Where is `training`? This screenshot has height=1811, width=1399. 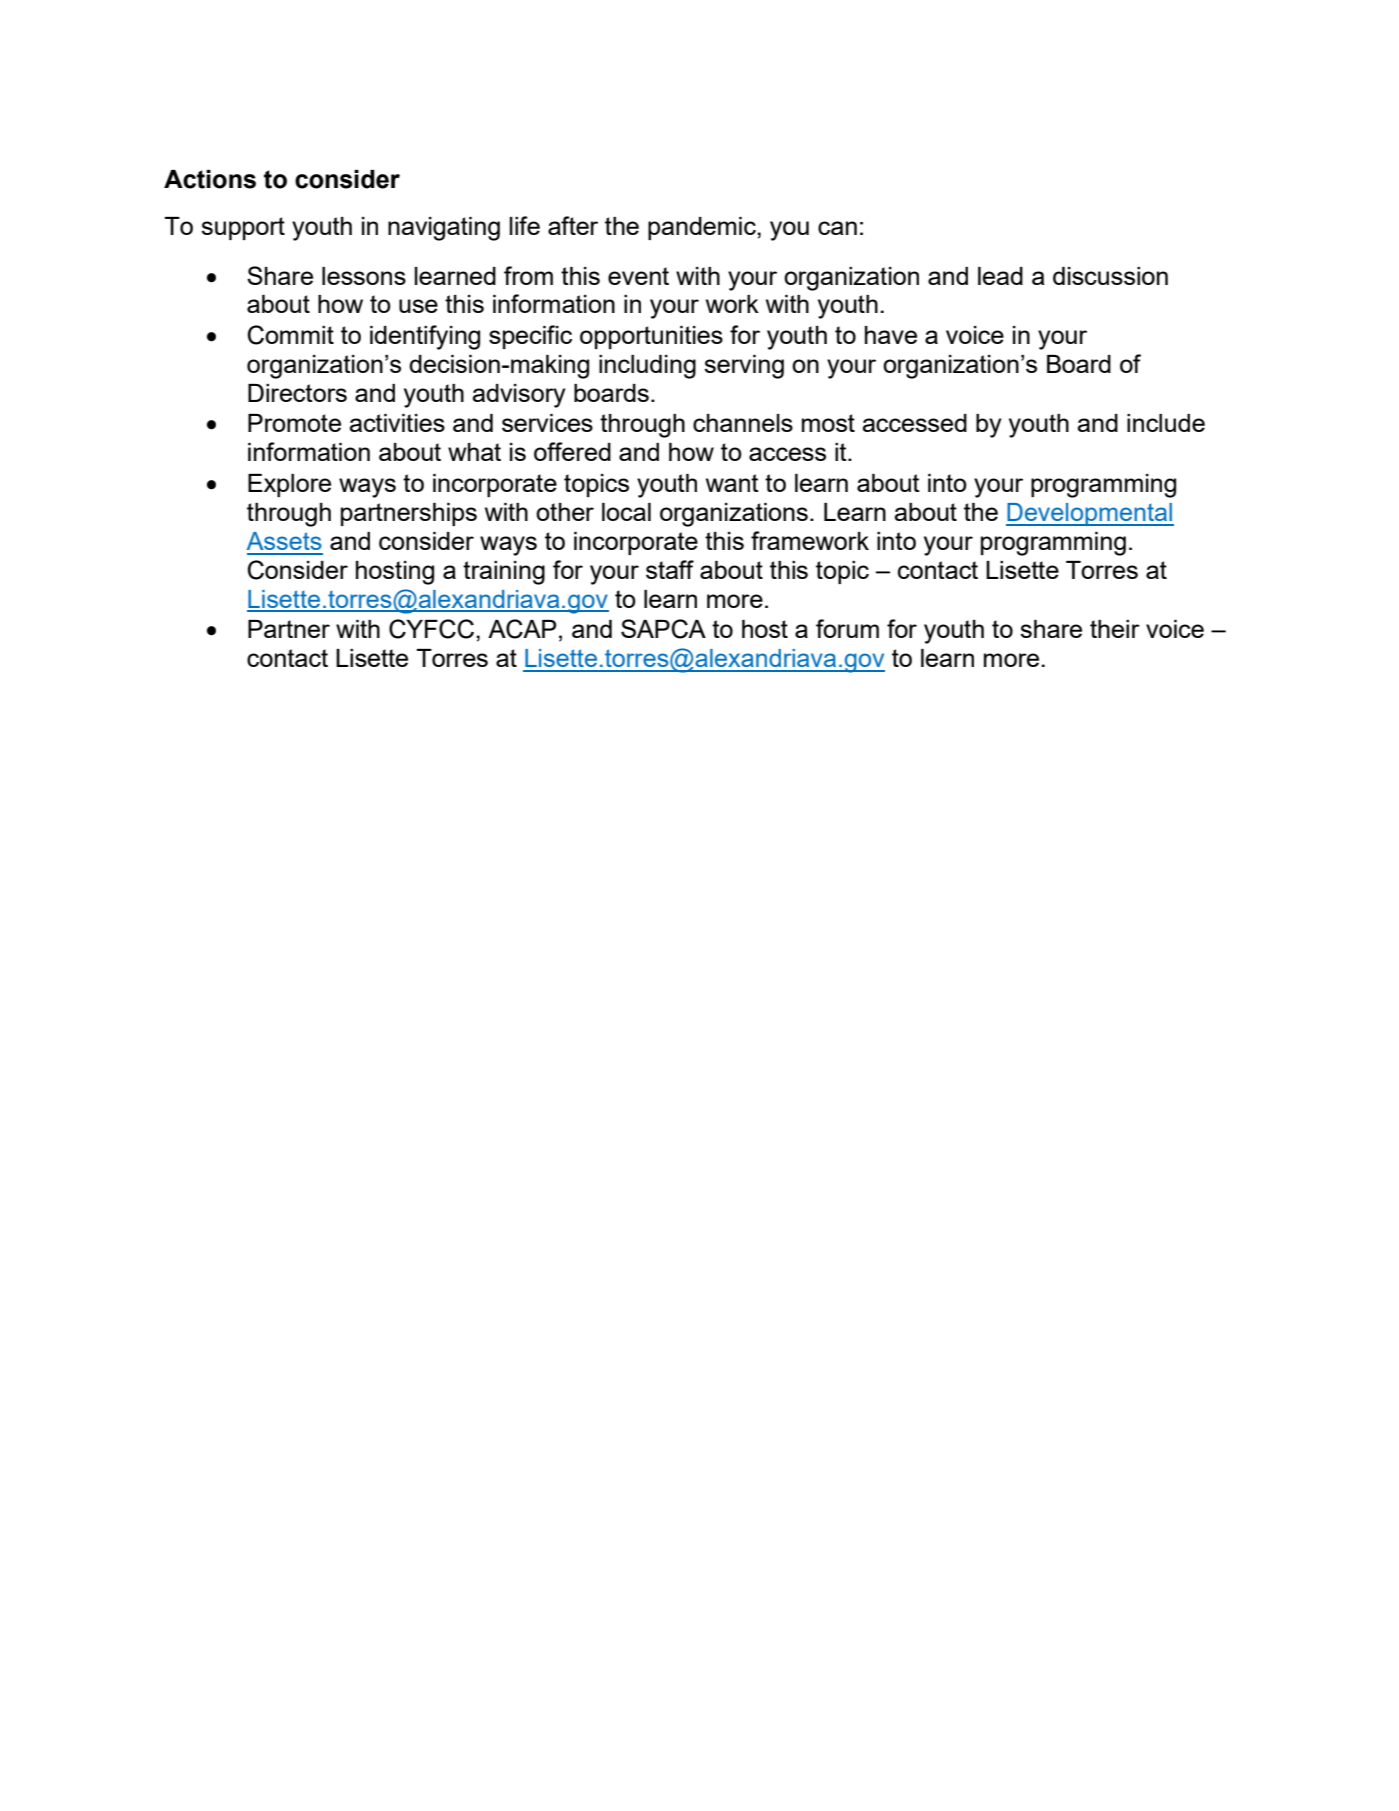
training is located at coordinates (504, 573).
